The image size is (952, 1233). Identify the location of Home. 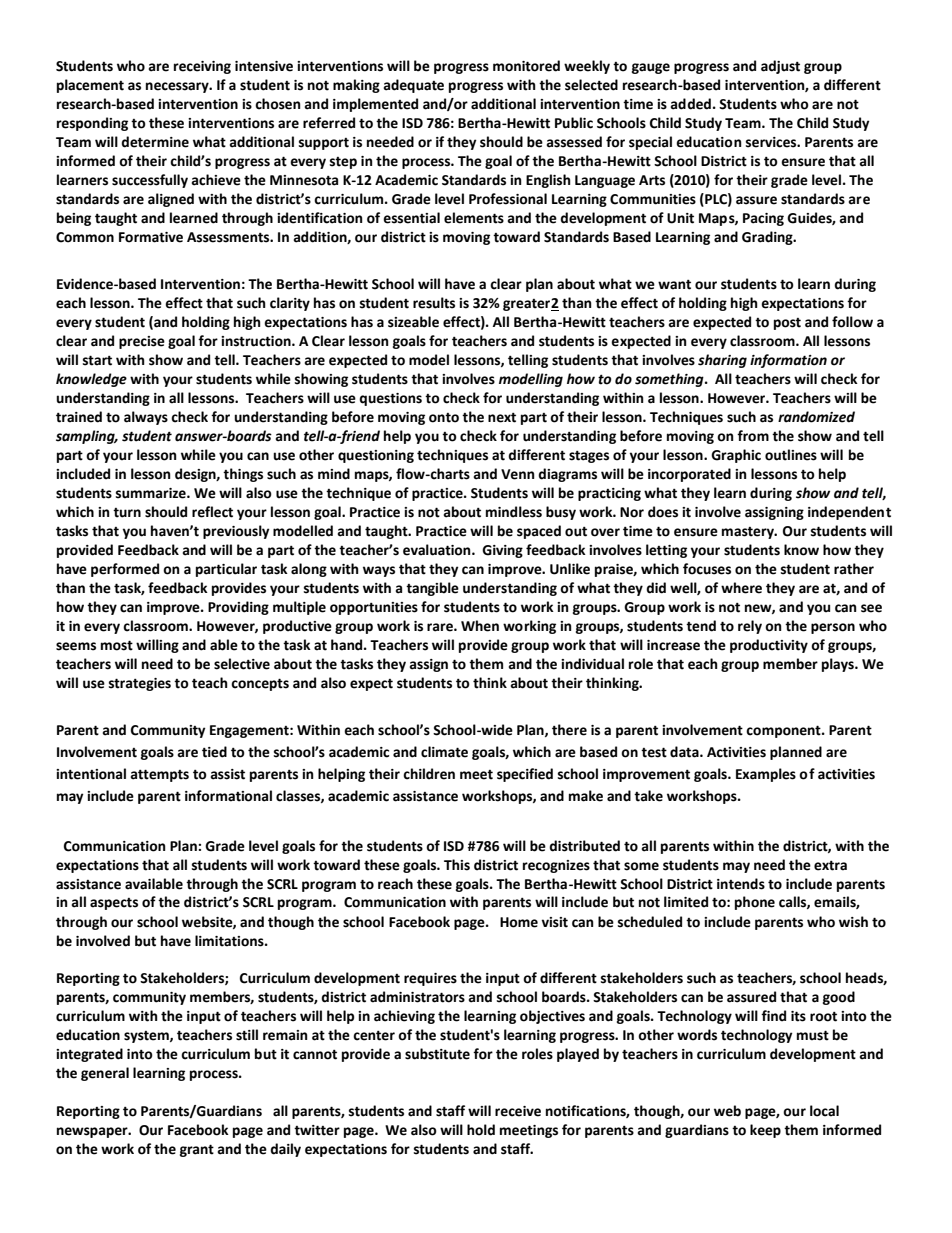
(519, 922).
